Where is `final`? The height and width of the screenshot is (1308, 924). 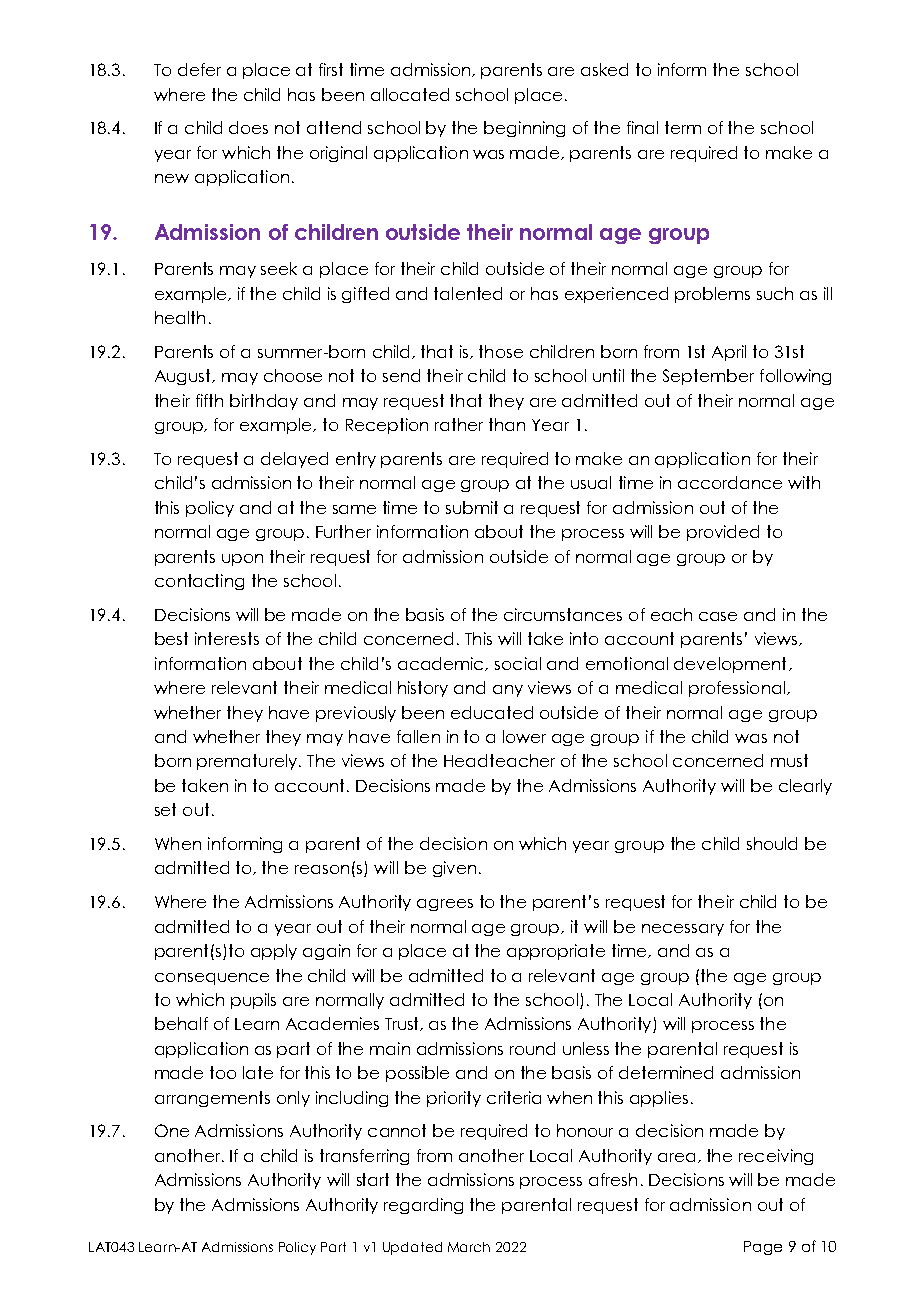 final is located at coordinates (642, 127).
